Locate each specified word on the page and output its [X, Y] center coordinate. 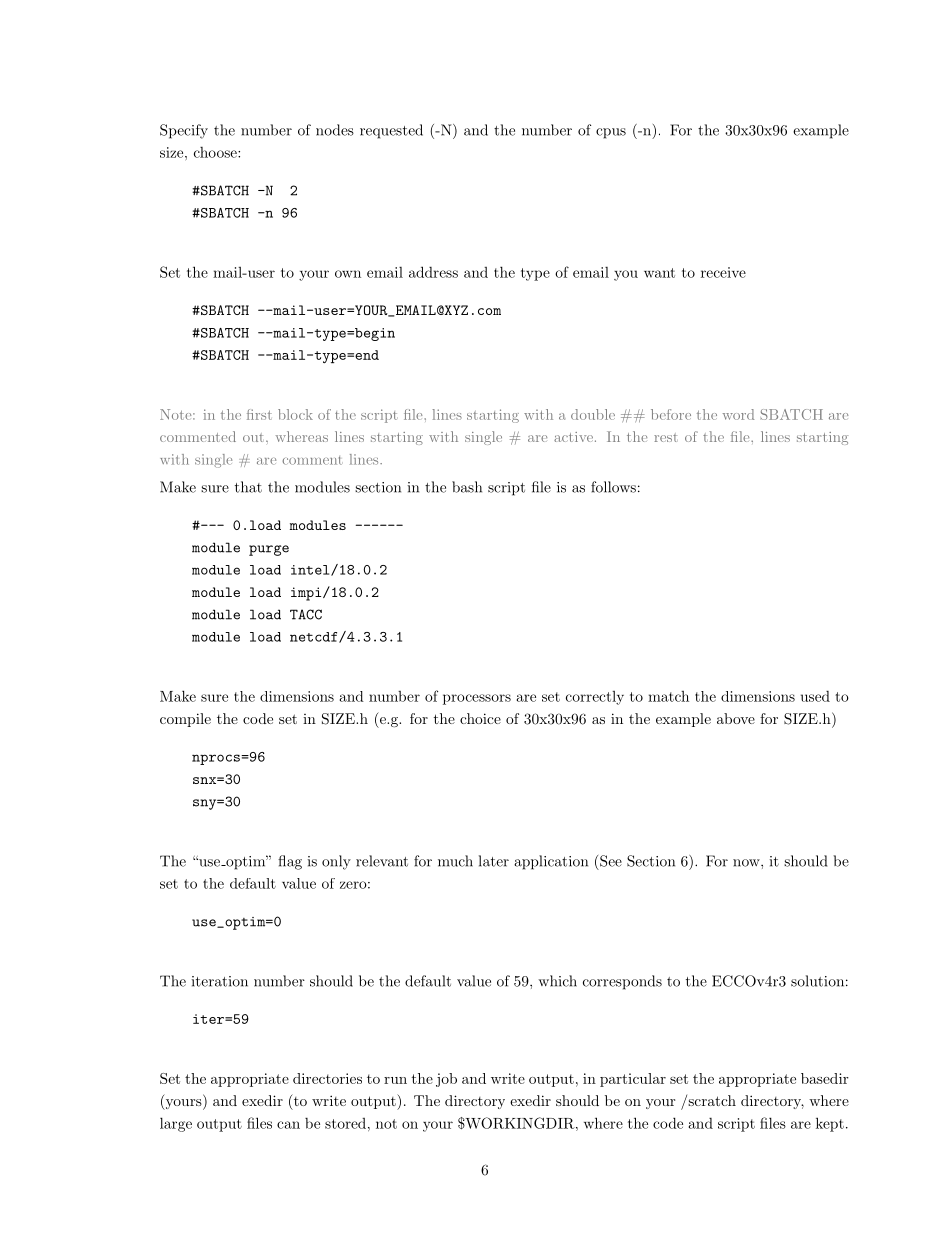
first [259, 414]
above [736, 718]
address [433, 272]
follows [613, 487]
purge [269, 550]
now [747, 863]
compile [185, 720]
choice [480, 718]
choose [216, 152]
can [288, 1125]
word [738, 414]
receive [723, 272]
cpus [611, 133]
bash [467, 487]
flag [290, 862]
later [494, 861]
